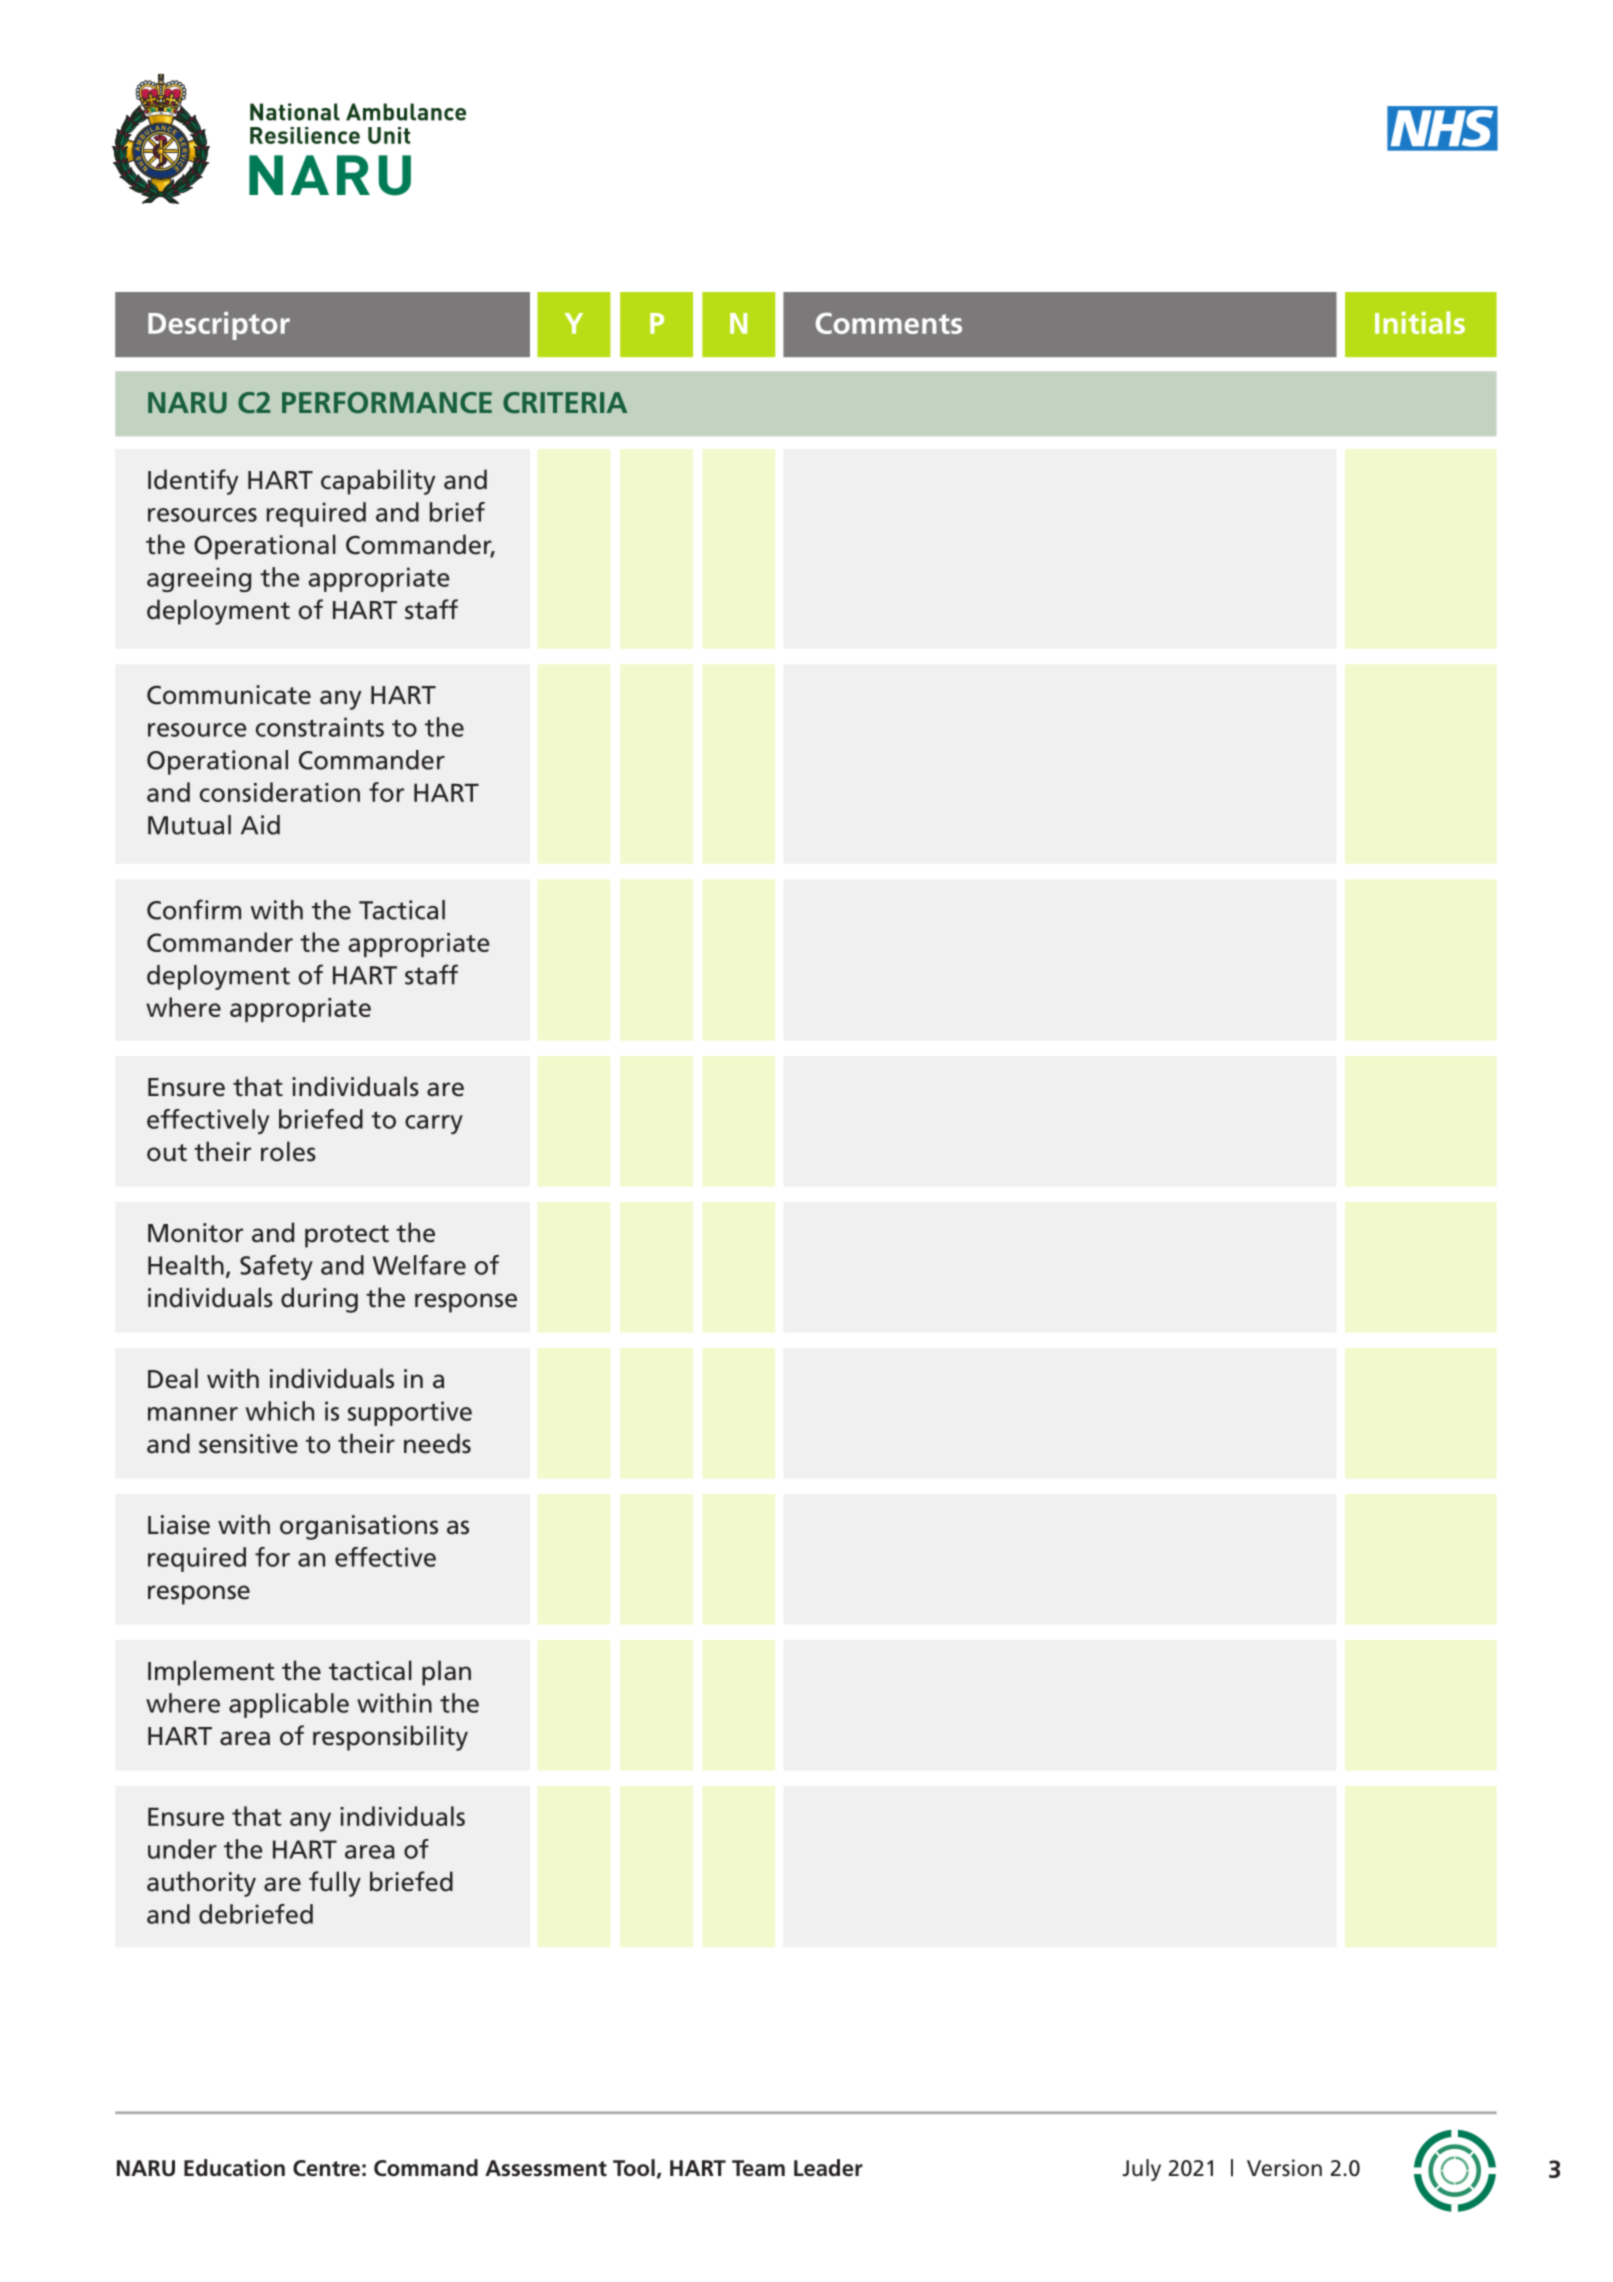  I want to click on needs, so click(437, 1443).
